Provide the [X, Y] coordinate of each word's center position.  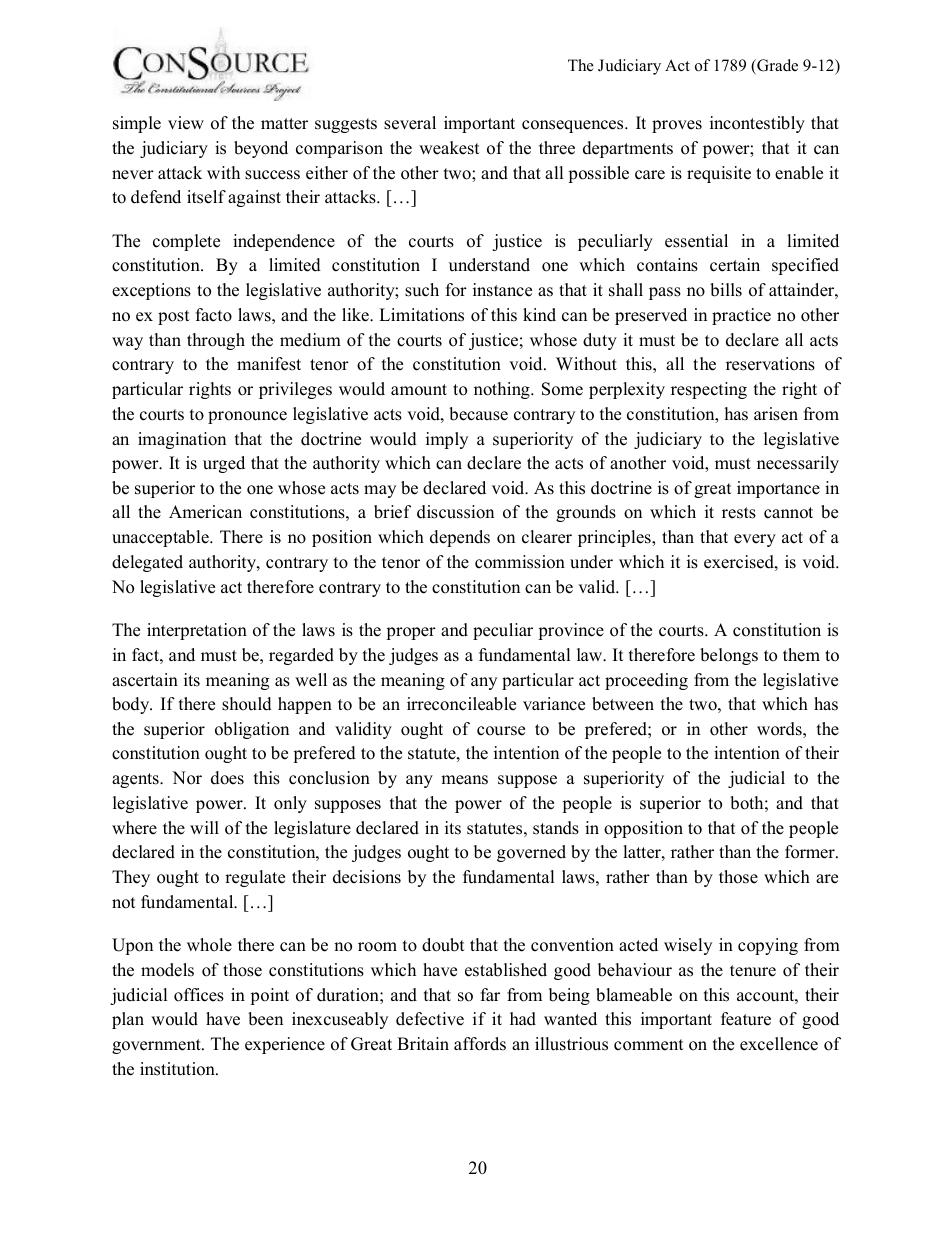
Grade [776, 66]
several [410, 123]
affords [480, 1044]
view [186, 123]
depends [460, 538]
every [755, 540]
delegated [147, 563]
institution [178, 1069]
